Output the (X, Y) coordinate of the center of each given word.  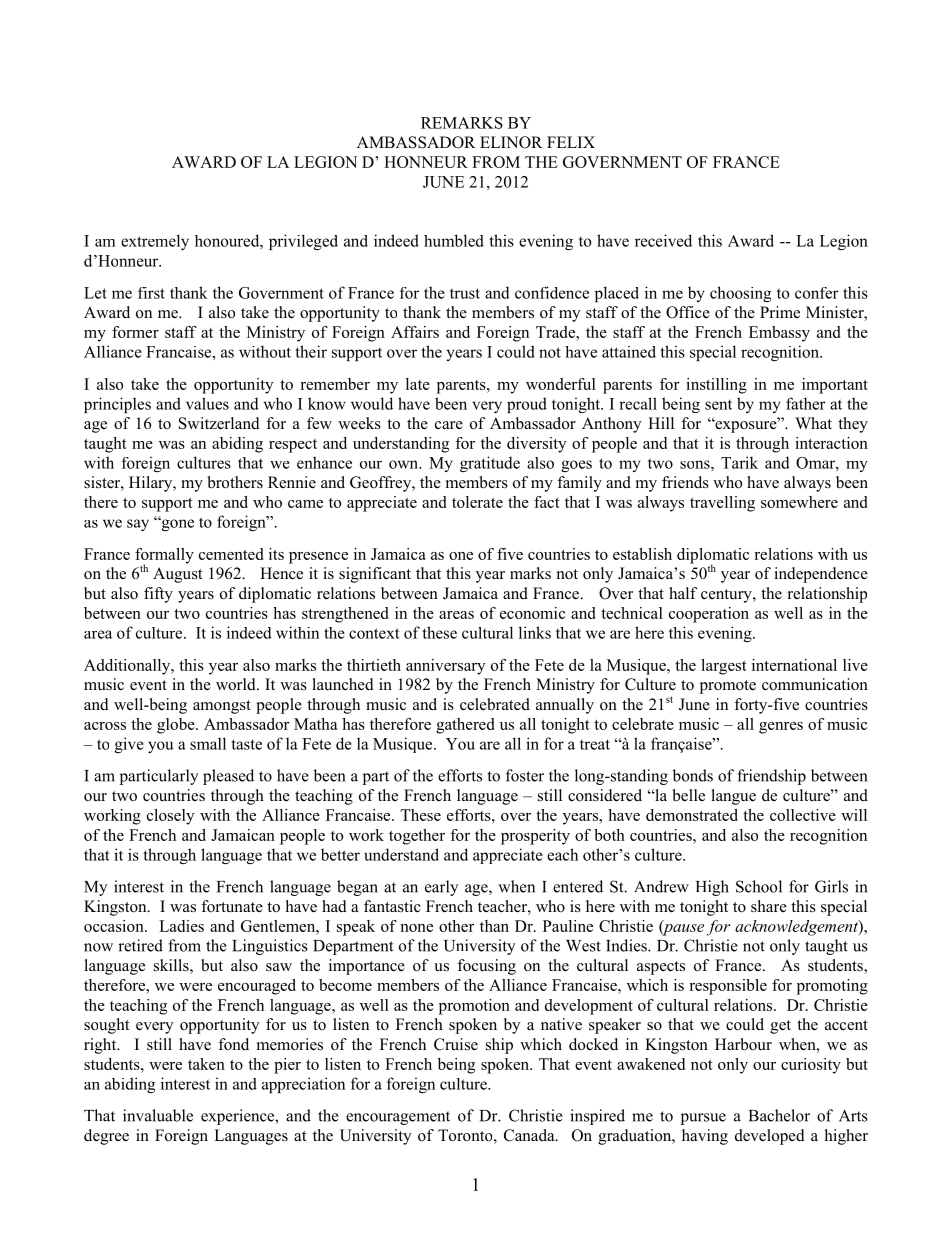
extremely (155, 242)
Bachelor (779, 1115)
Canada (530, 1135)
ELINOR (511, 142)
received (663, 240)
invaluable (158, 1115)
